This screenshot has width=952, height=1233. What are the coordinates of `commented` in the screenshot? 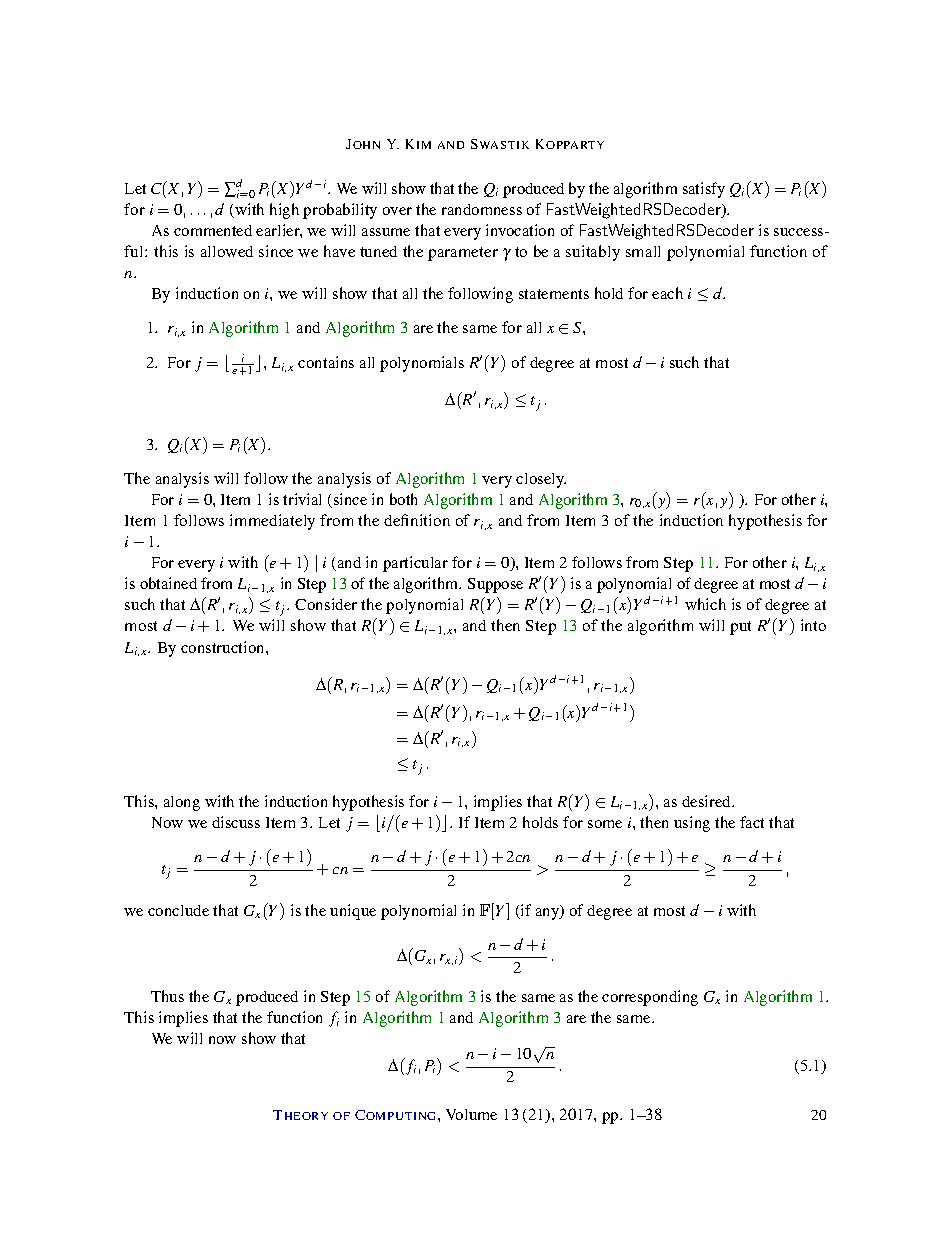 It's located at (213, 230).
